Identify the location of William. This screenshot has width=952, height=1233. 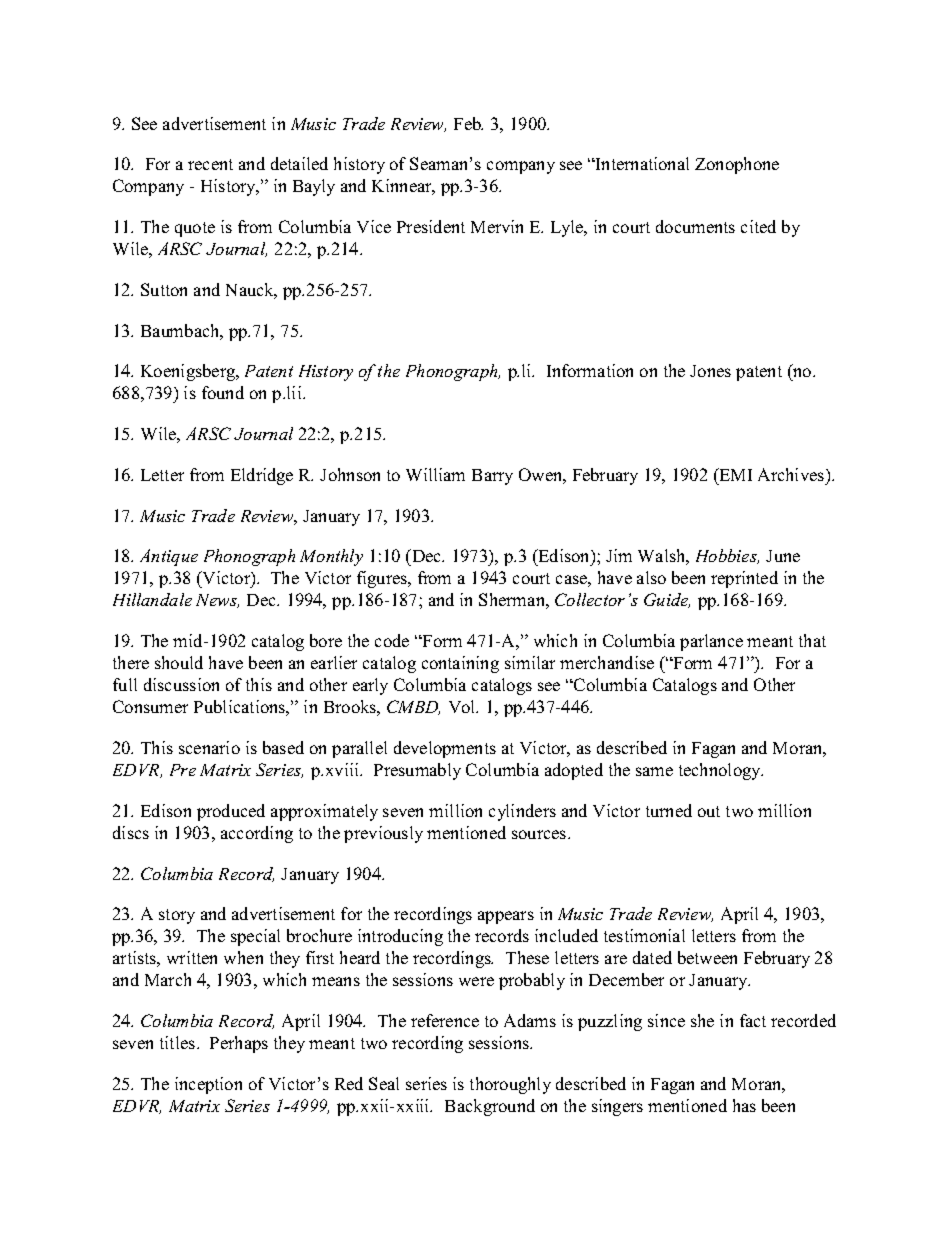
(435, 474).
